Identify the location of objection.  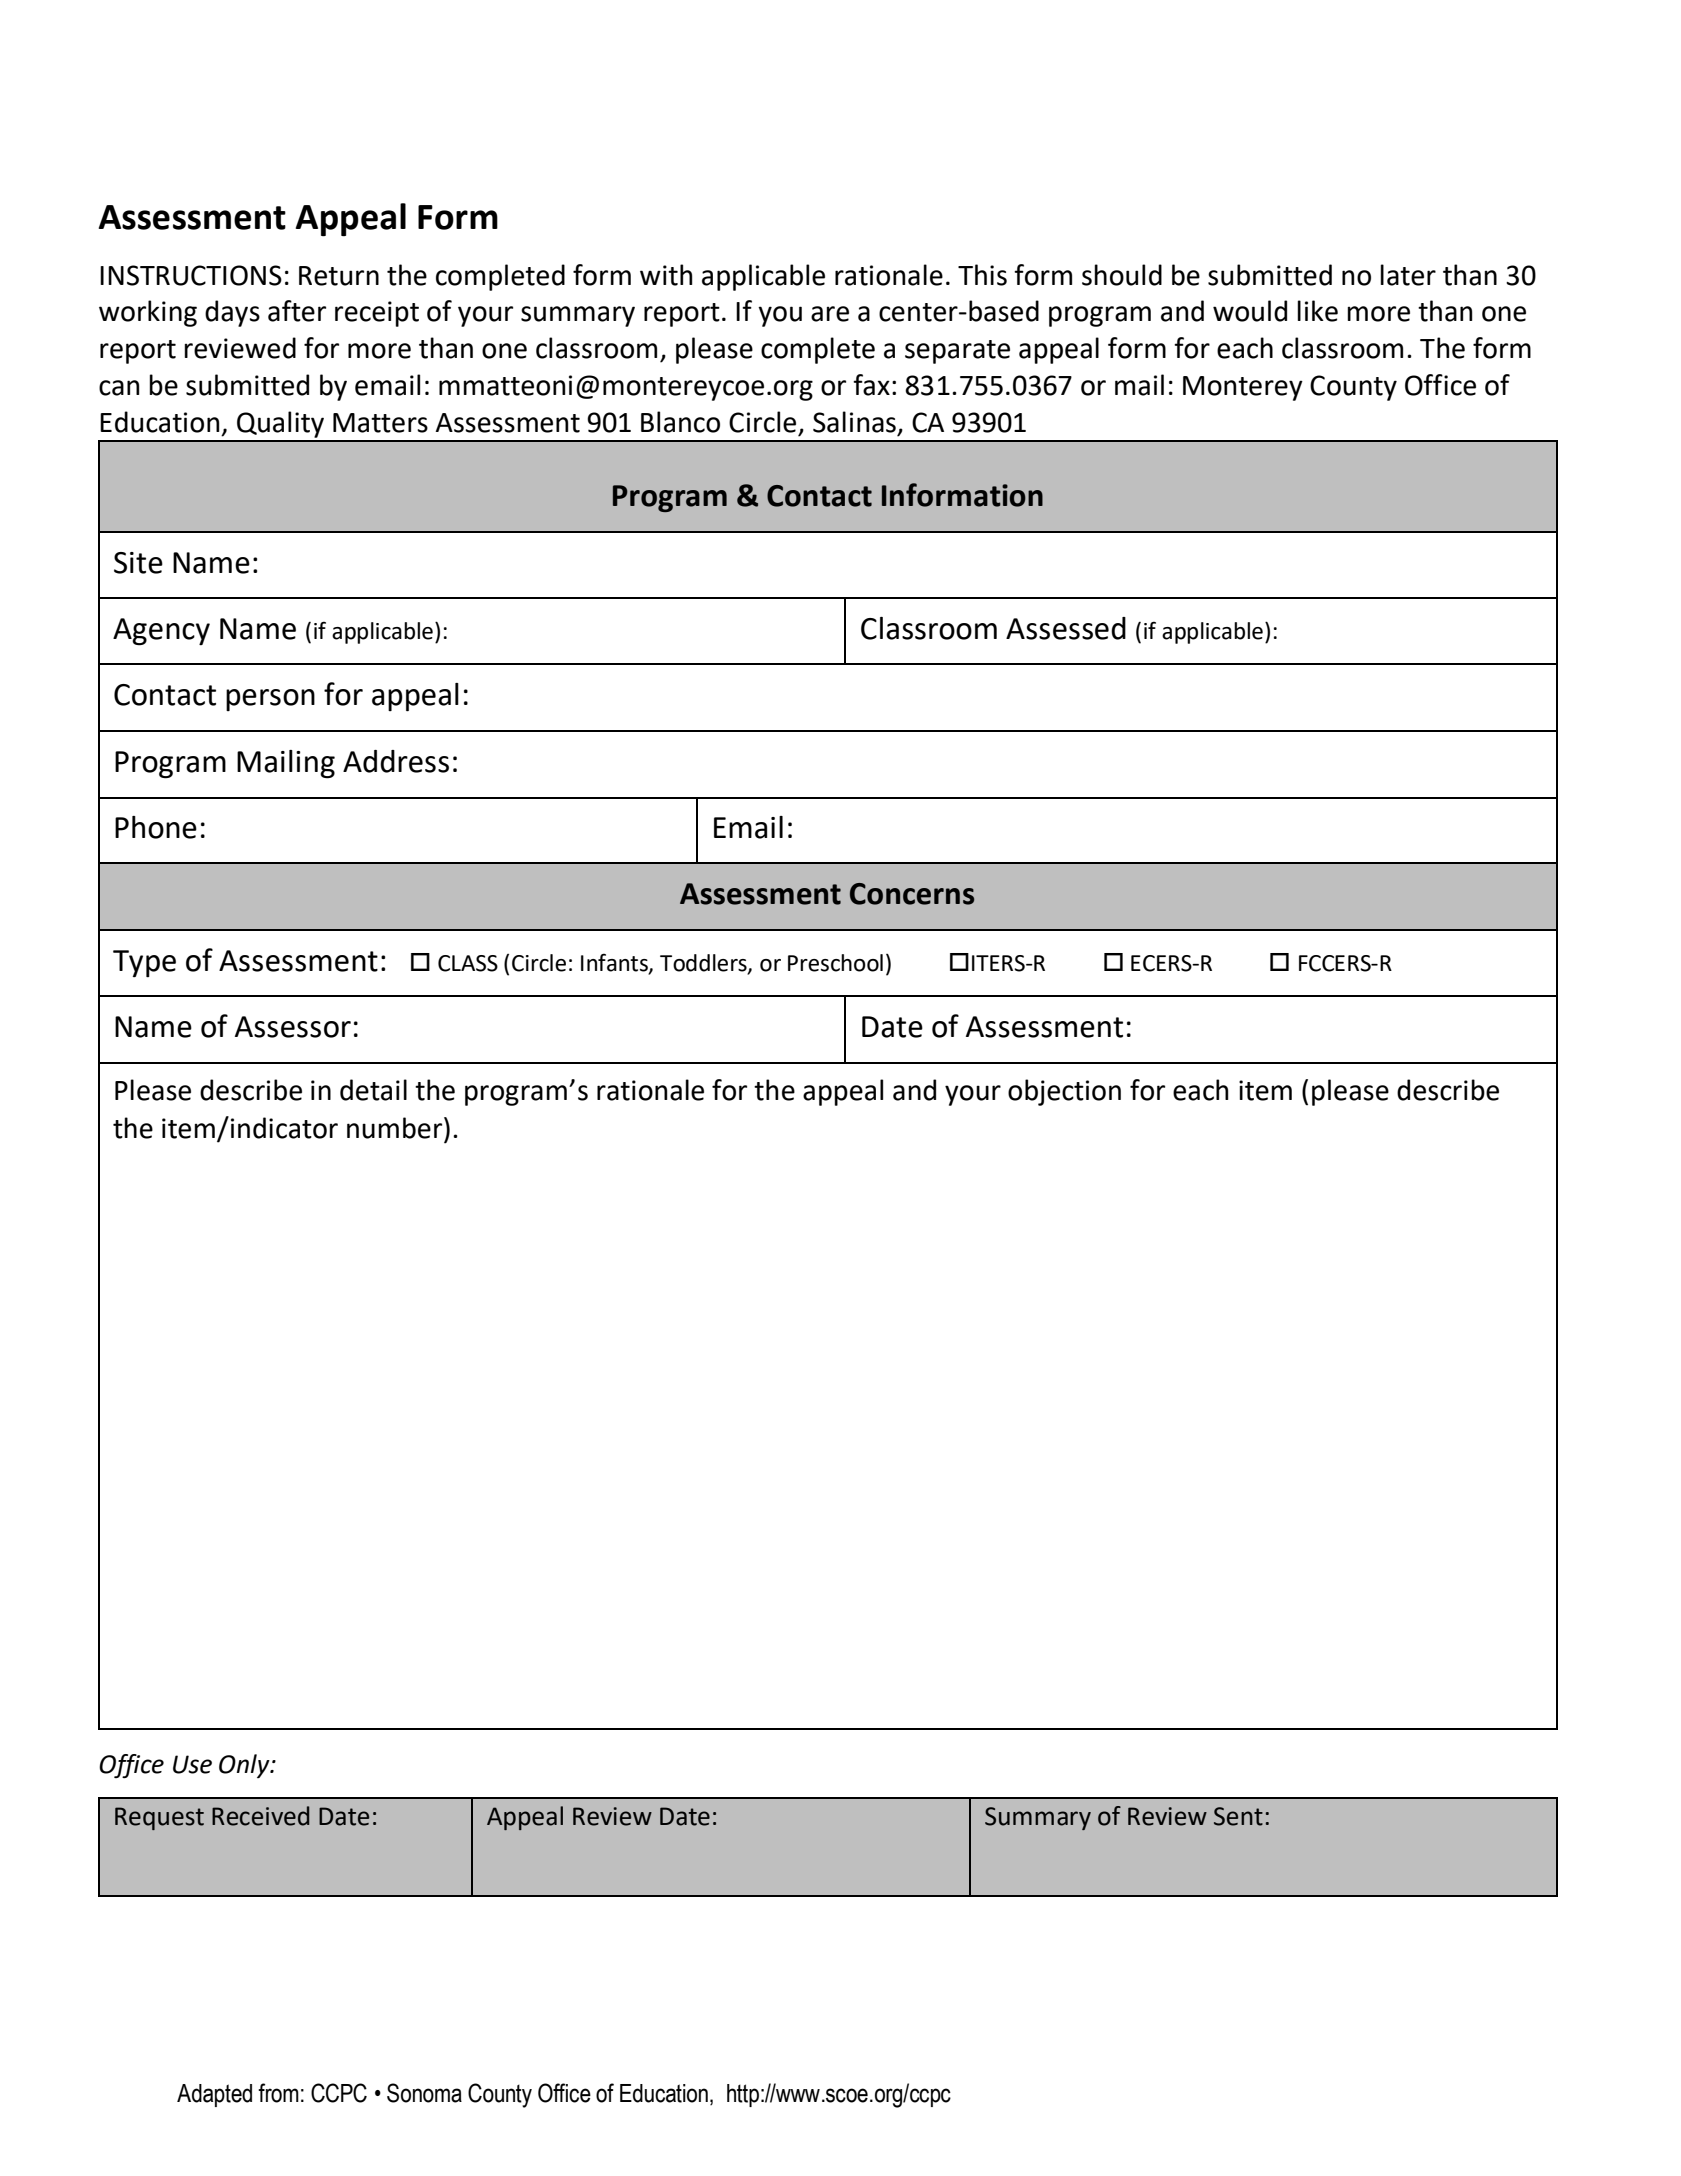
(1064, 1092).
